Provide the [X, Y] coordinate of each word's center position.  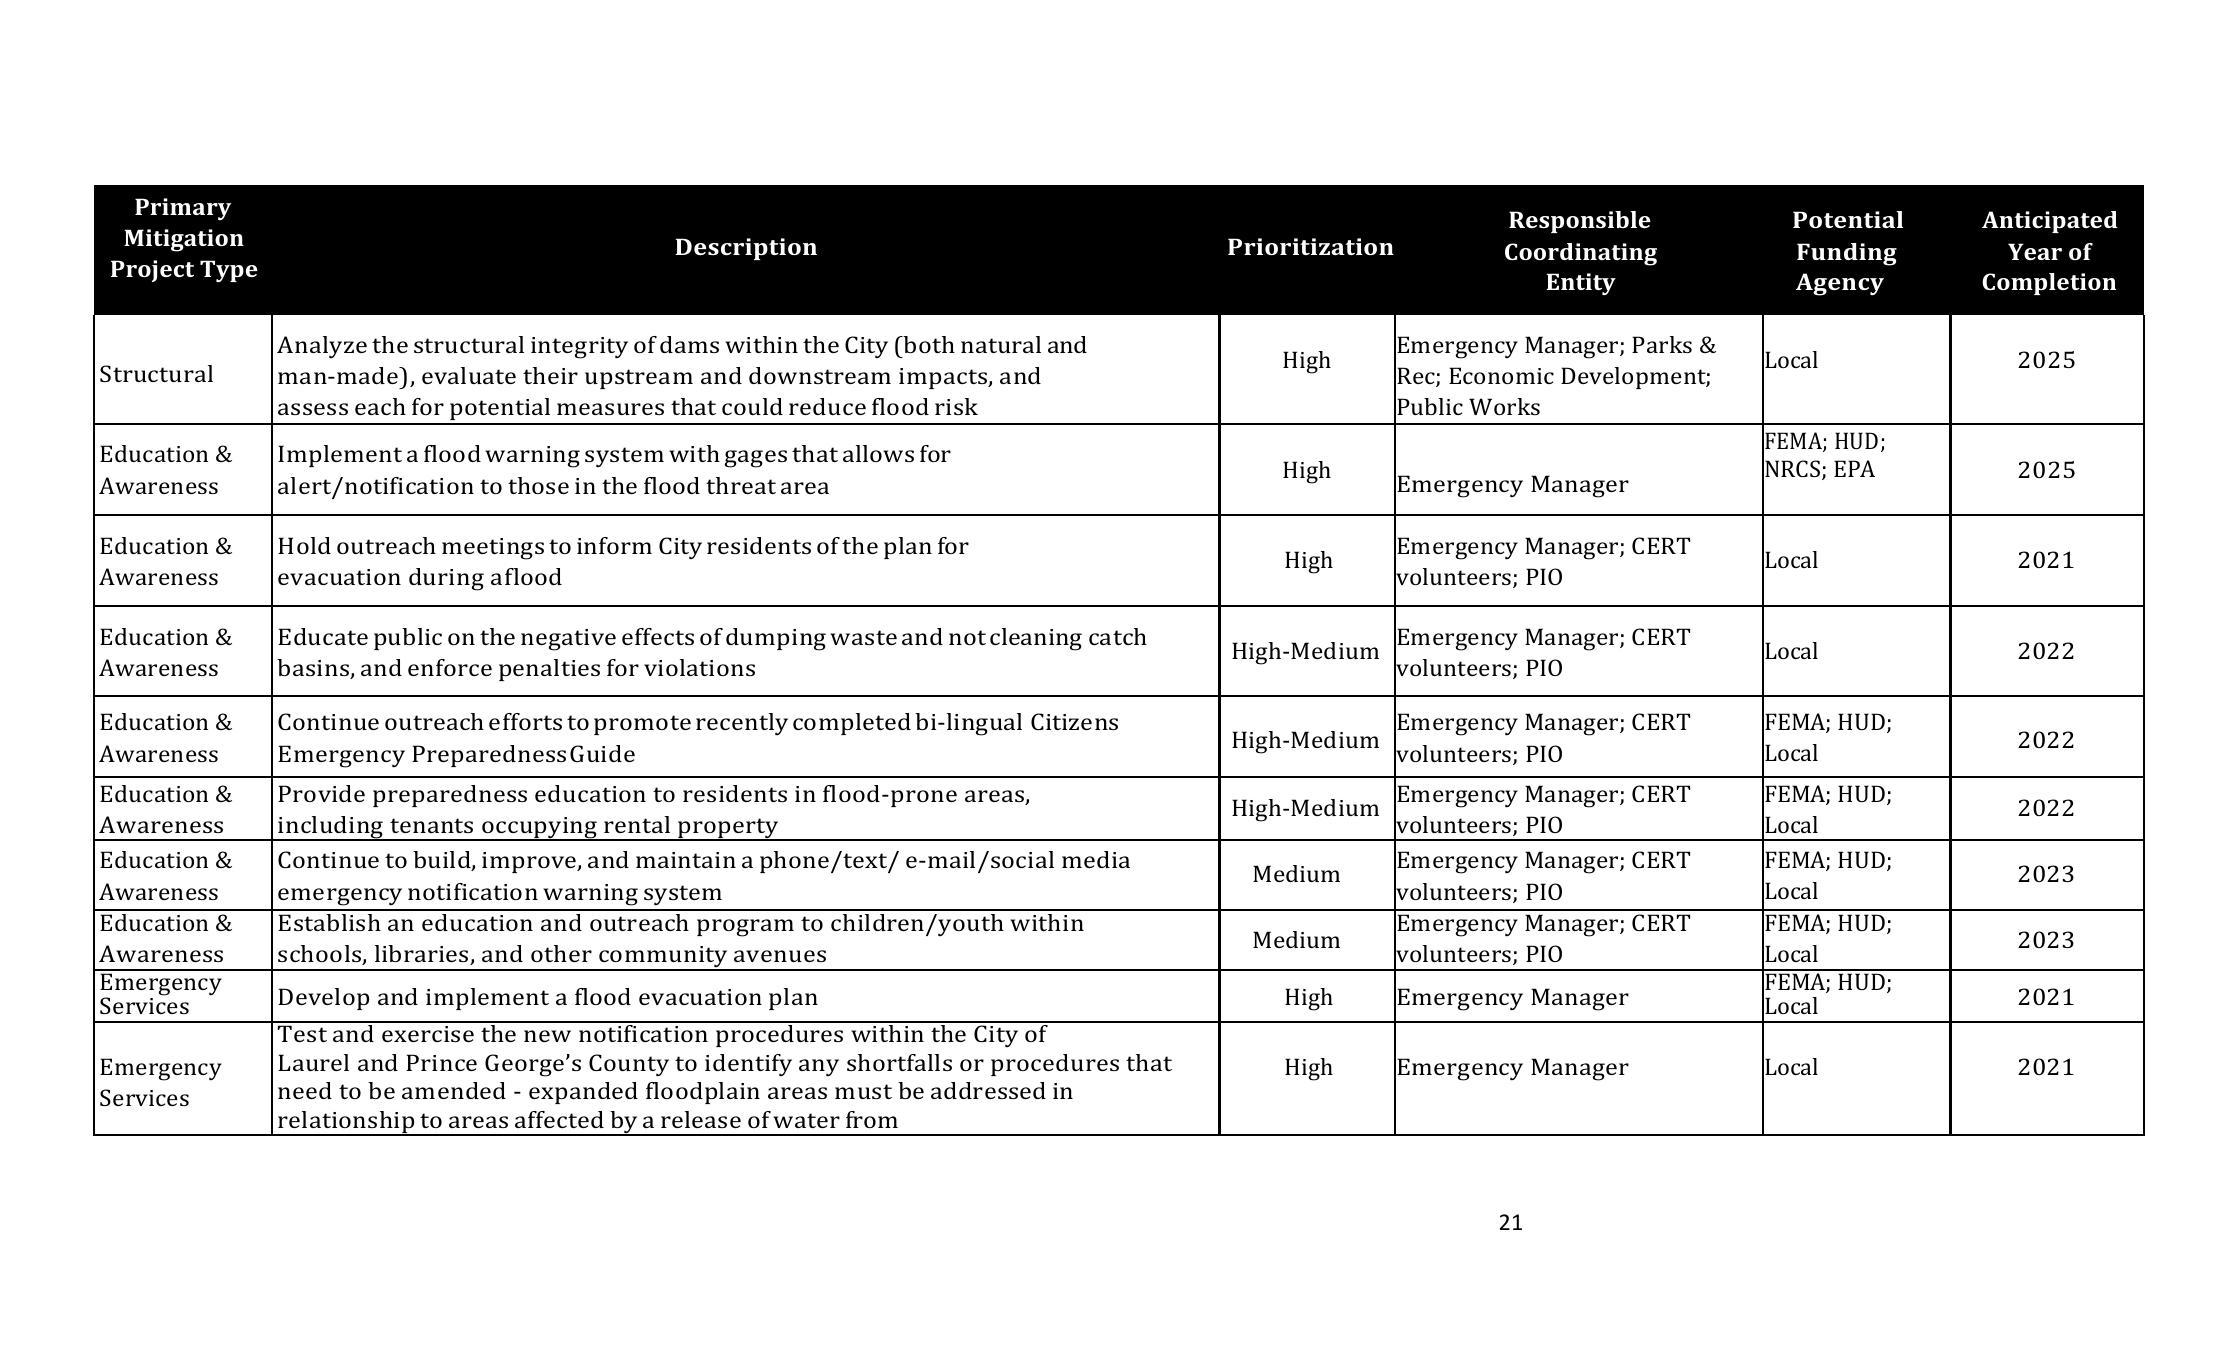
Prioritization [1311, 246]
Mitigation [184, 240]
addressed [988, 1090]
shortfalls [899, 1062]
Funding [1847, 254]
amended [454, 1090]
